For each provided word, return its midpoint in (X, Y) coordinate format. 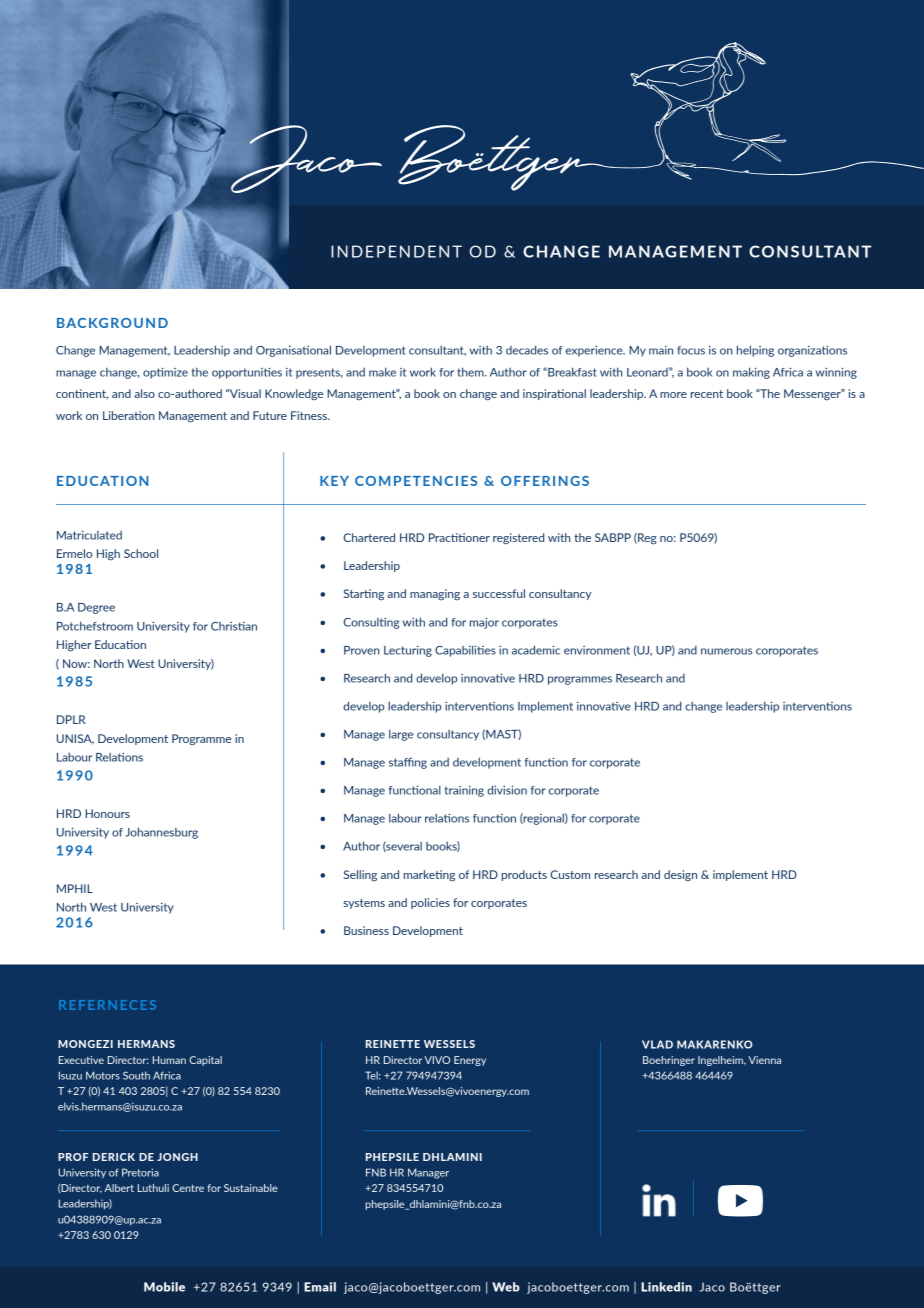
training (464, 791)
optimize (165, 373)
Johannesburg (161, 833)
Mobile (164, 1287)
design (680, 876)
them (471, 372)
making (751, 373)
